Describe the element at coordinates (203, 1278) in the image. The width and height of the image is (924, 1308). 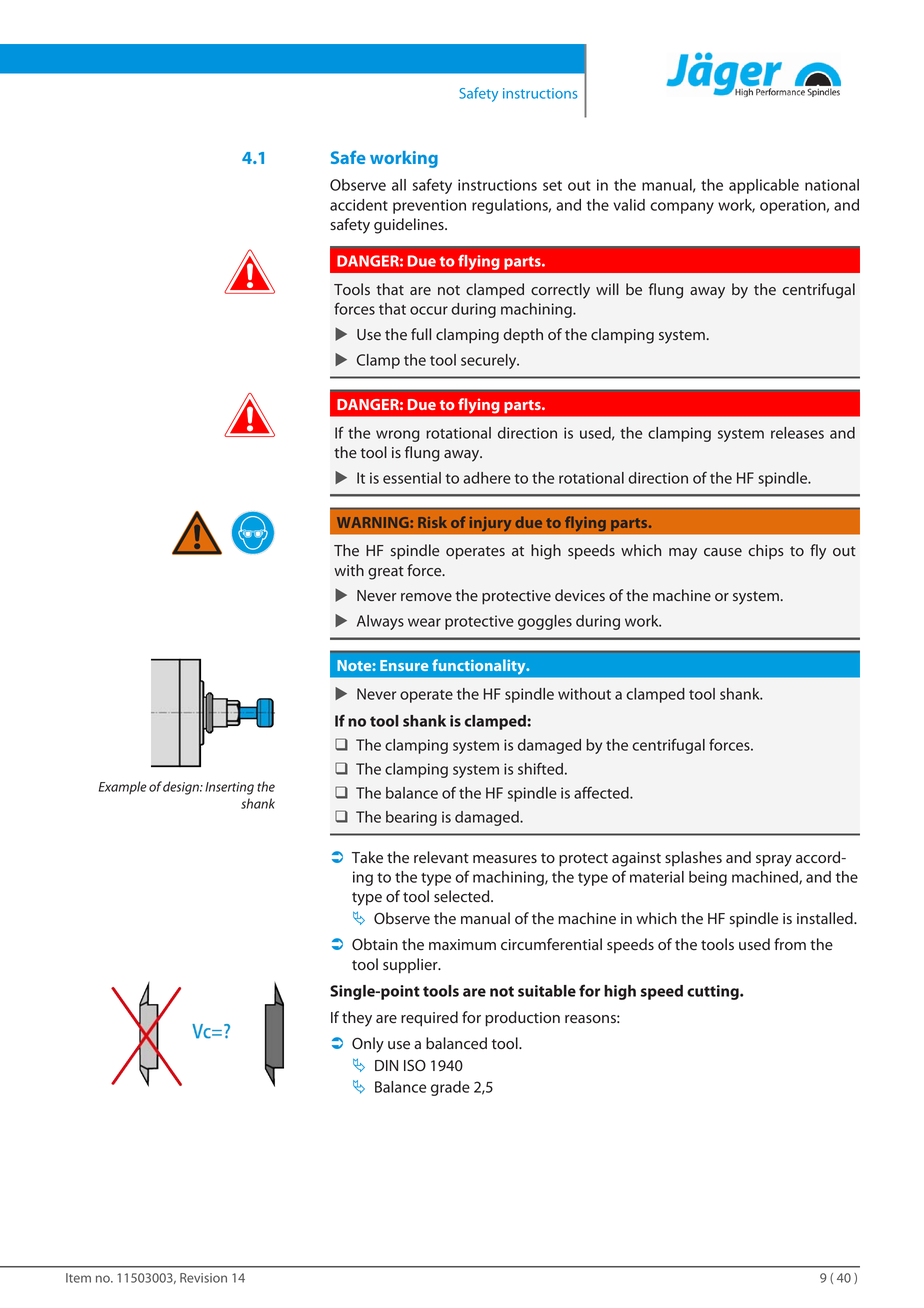
I see `Revision` at that location.
